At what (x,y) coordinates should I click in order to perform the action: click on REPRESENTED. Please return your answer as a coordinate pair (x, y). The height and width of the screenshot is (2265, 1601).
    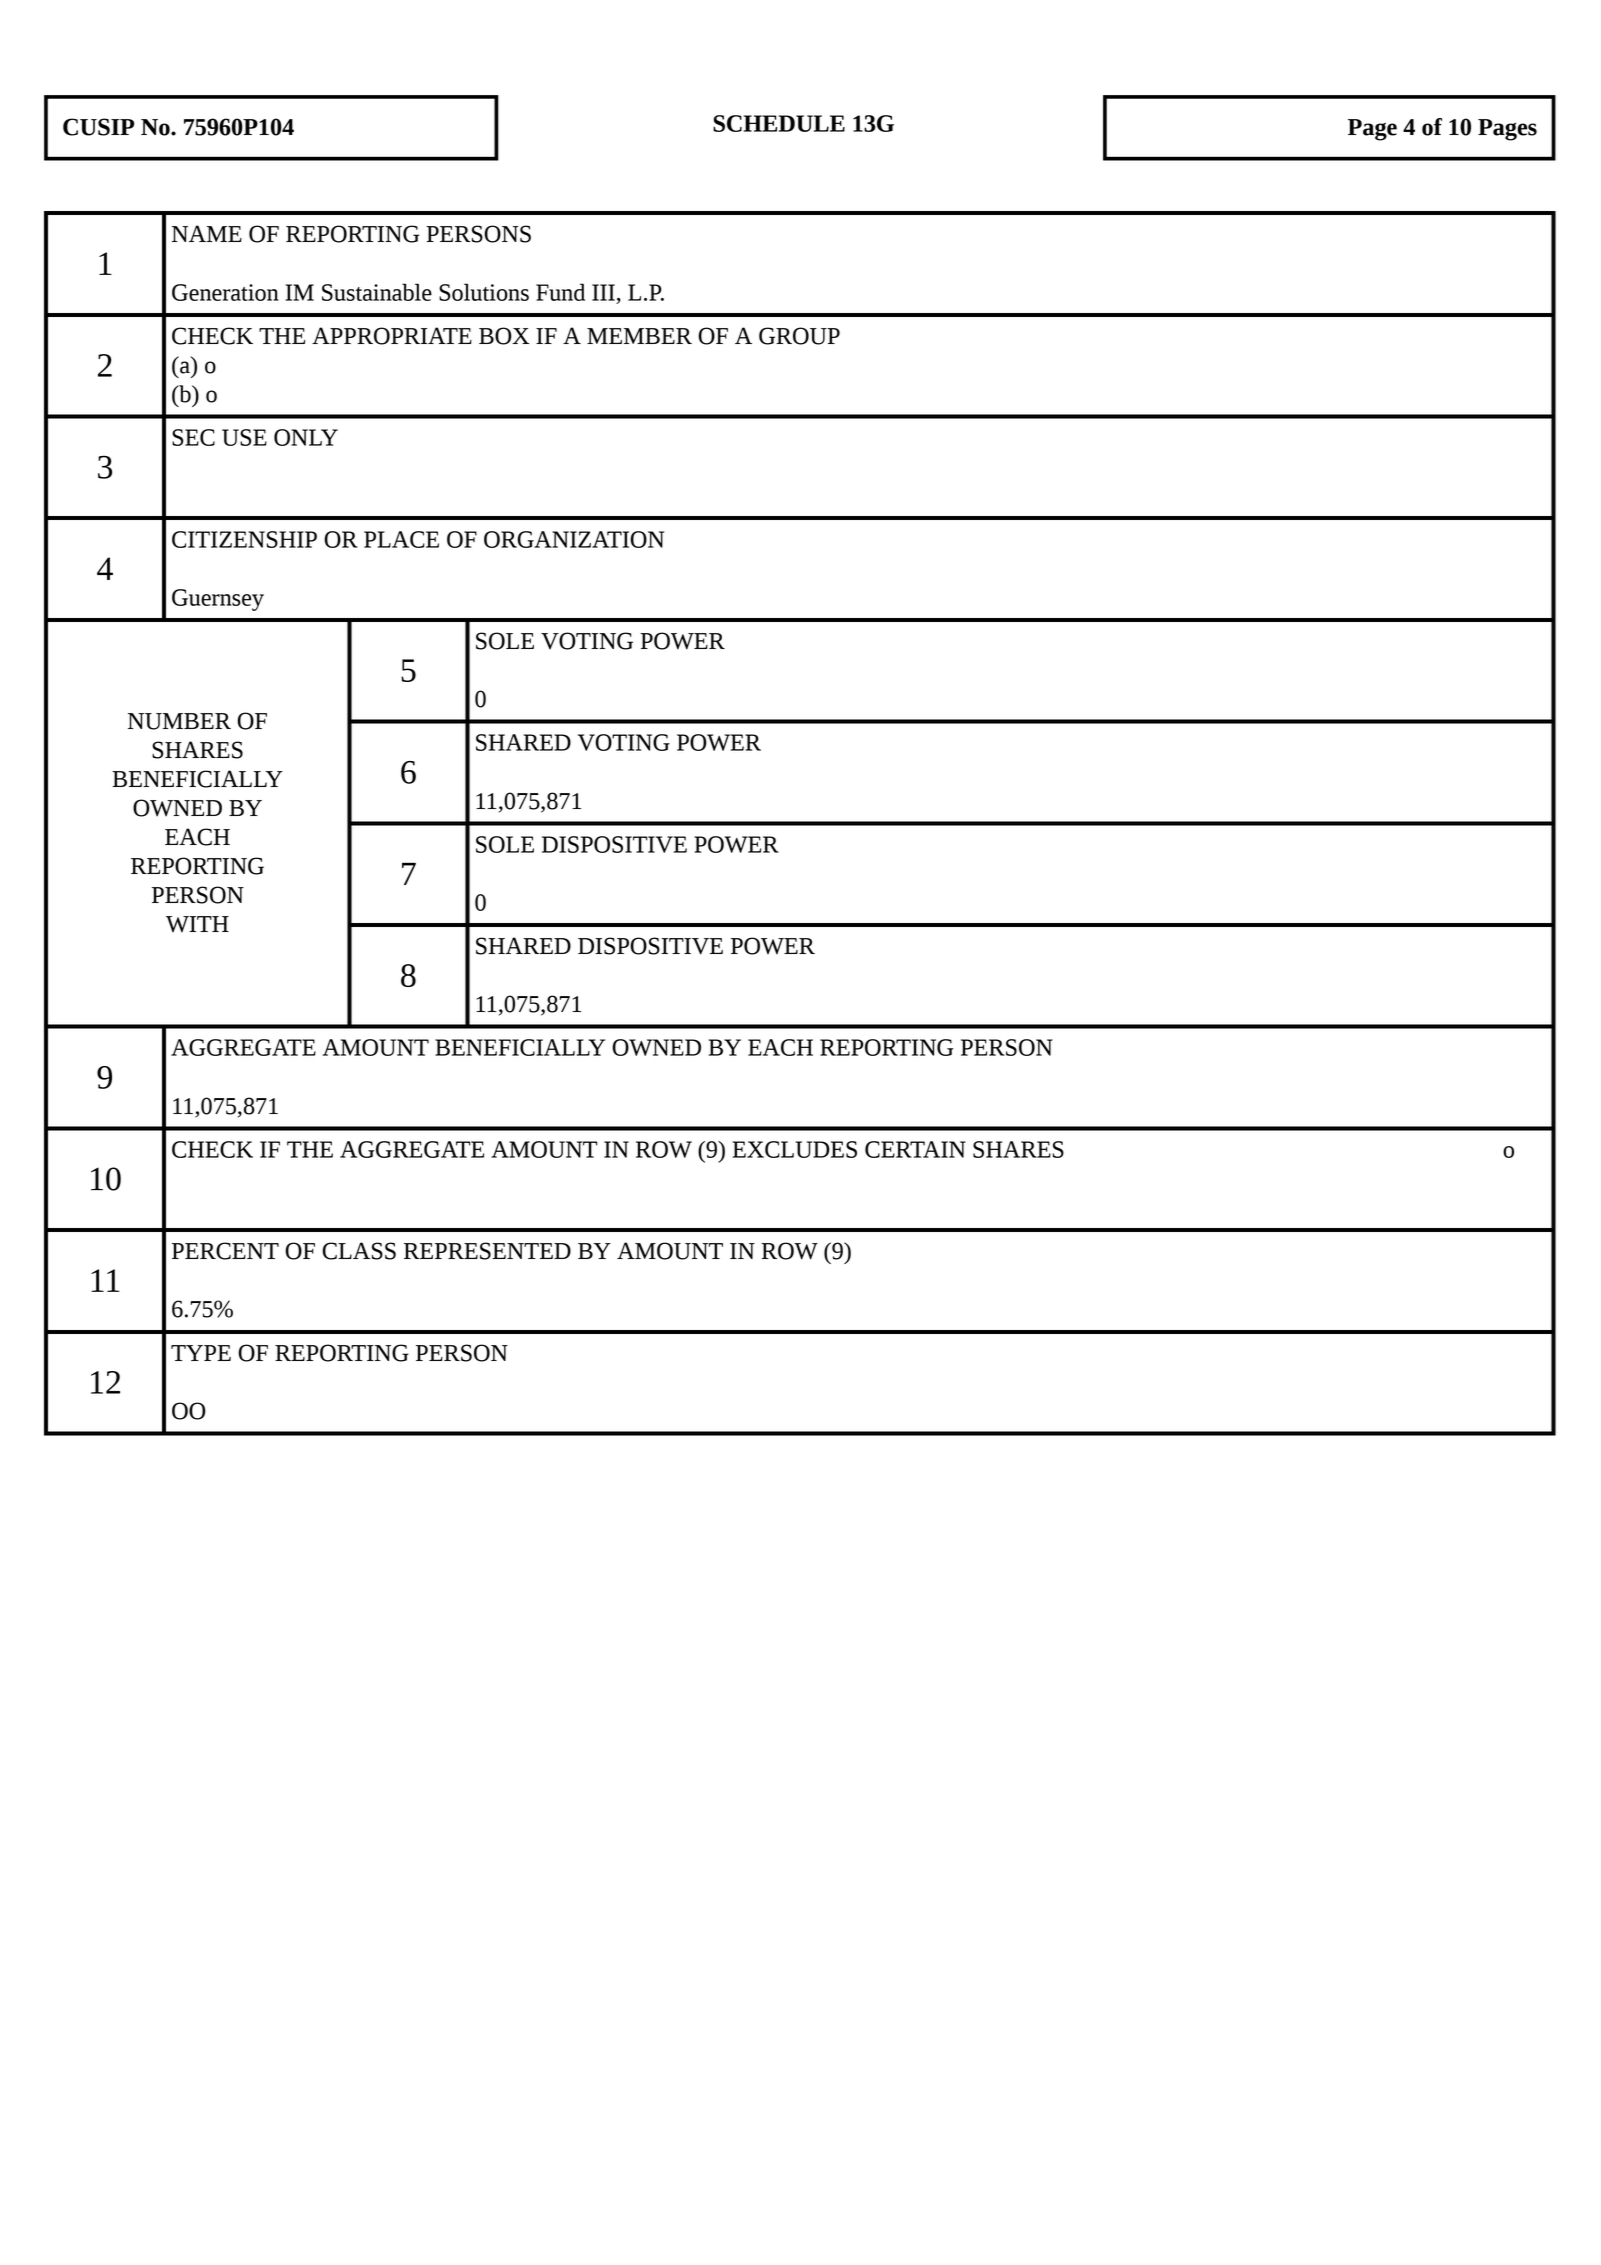
    Looking at the image, I should click on (487, 1251).
